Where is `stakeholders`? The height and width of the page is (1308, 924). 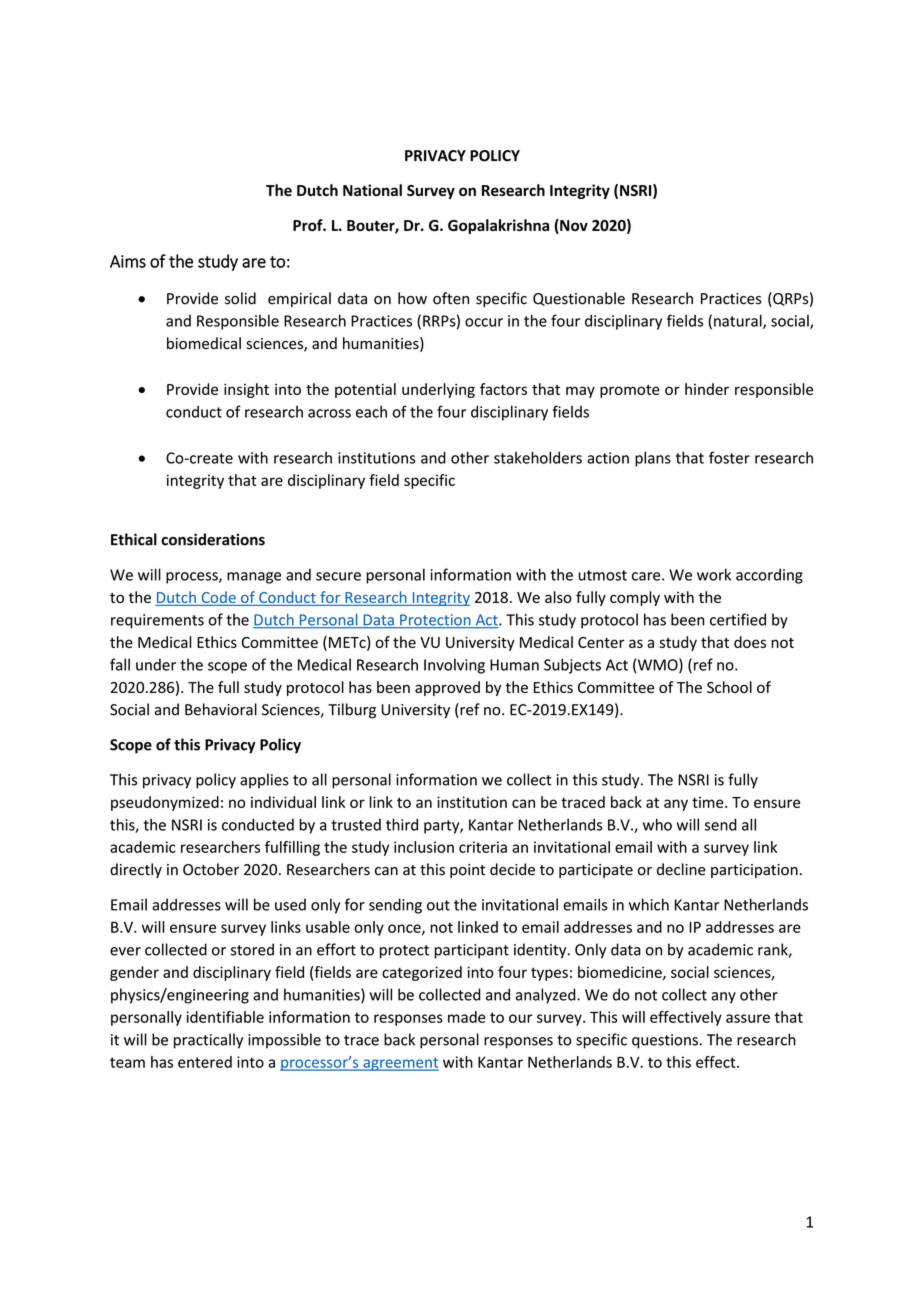
stakeholders is located at coordinates (538, 457).
